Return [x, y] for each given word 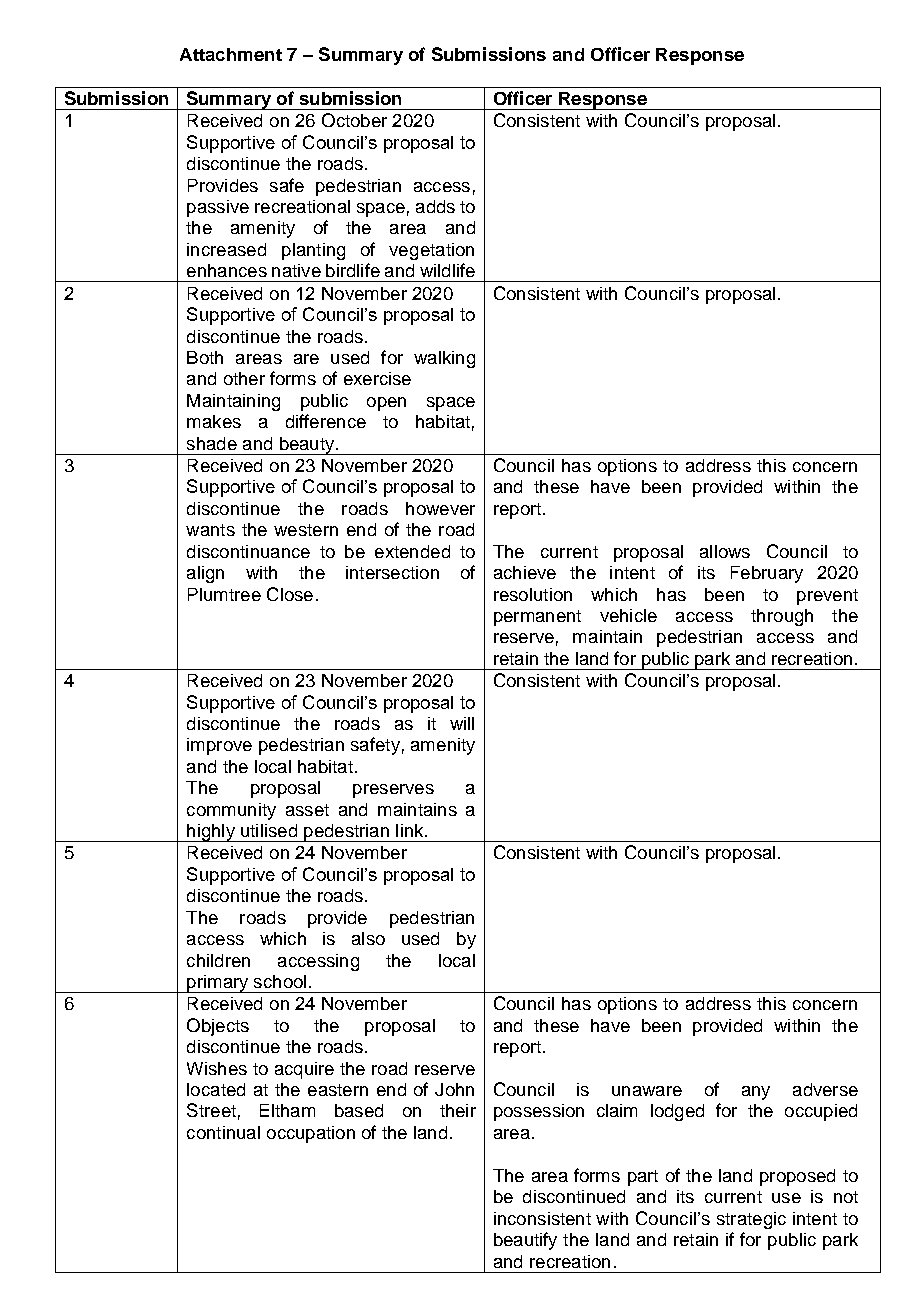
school [280, 981]
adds [435, 206]
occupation [311, 1134]
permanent [537, 618]
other [244, 378]
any [756, 1093]
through [782, 617]
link [411, 830]
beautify [525, 1241]
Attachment [231, 54]
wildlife [447, 270]
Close [290, 594]
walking [444, 359]
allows [725, 551]
